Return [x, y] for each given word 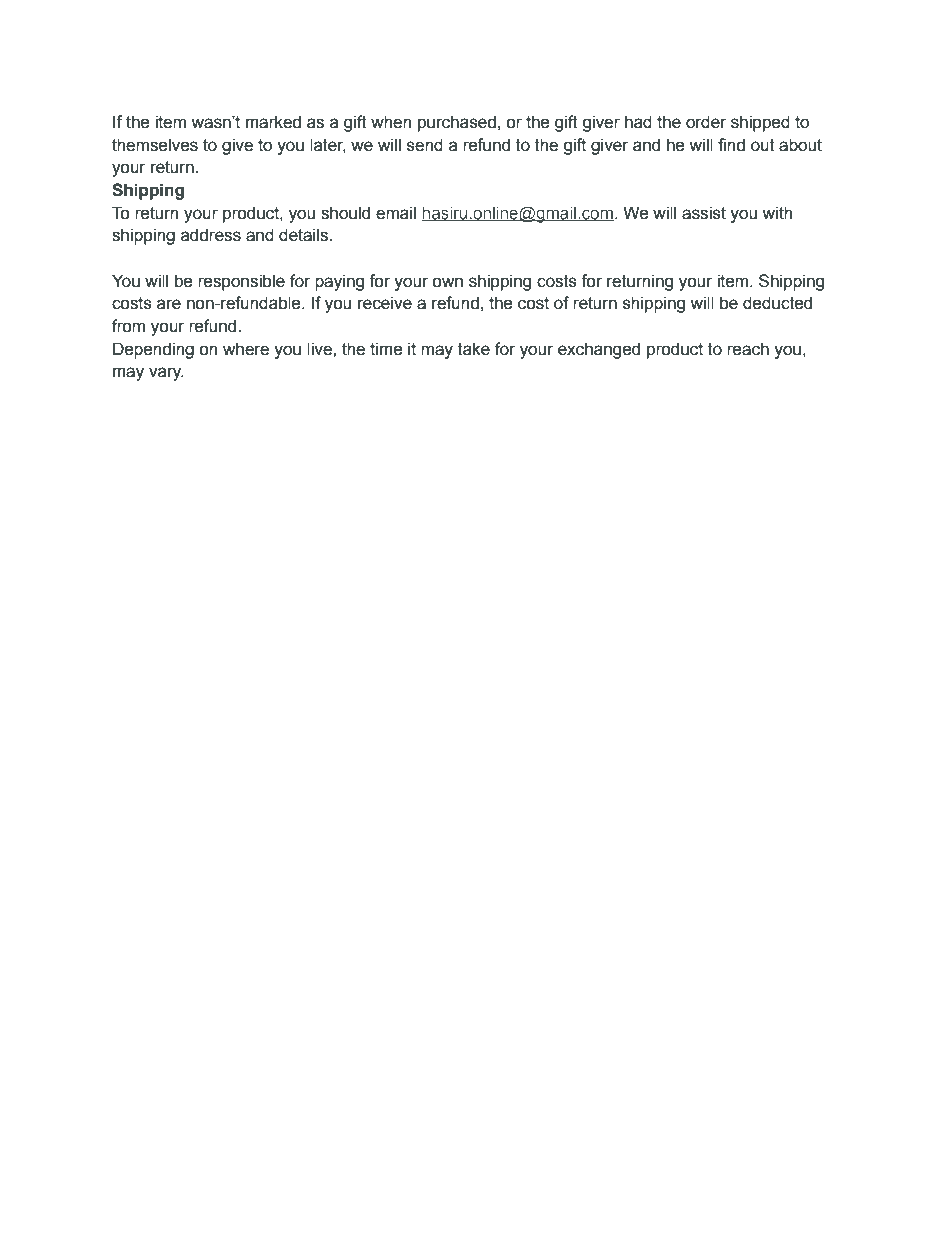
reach [748, 349]
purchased [457, 123]
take [474, 349]
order [706, 122]
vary [166, 374]
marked [273, 122]
